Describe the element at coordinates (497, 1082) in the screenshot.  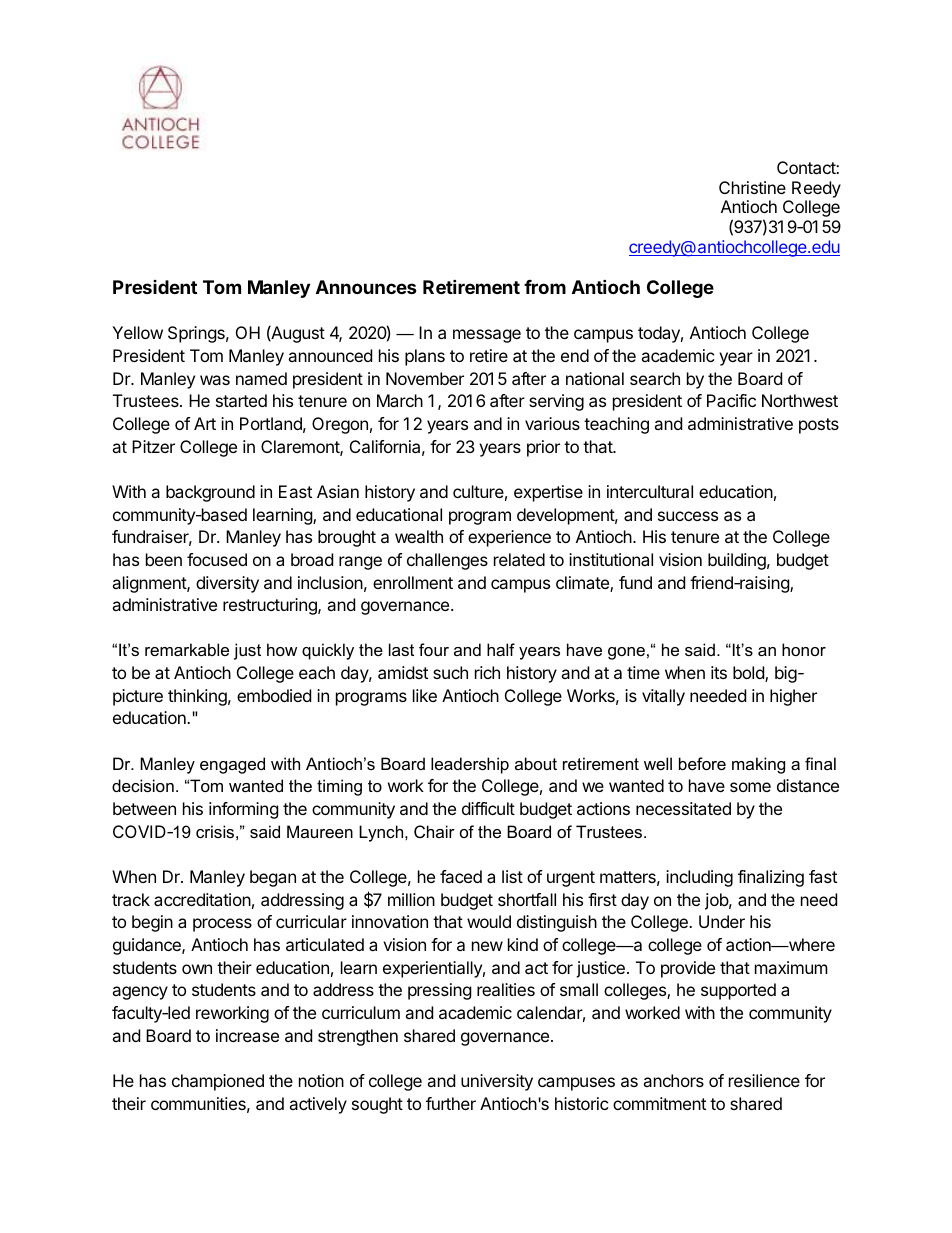
I see `university` at that location.
